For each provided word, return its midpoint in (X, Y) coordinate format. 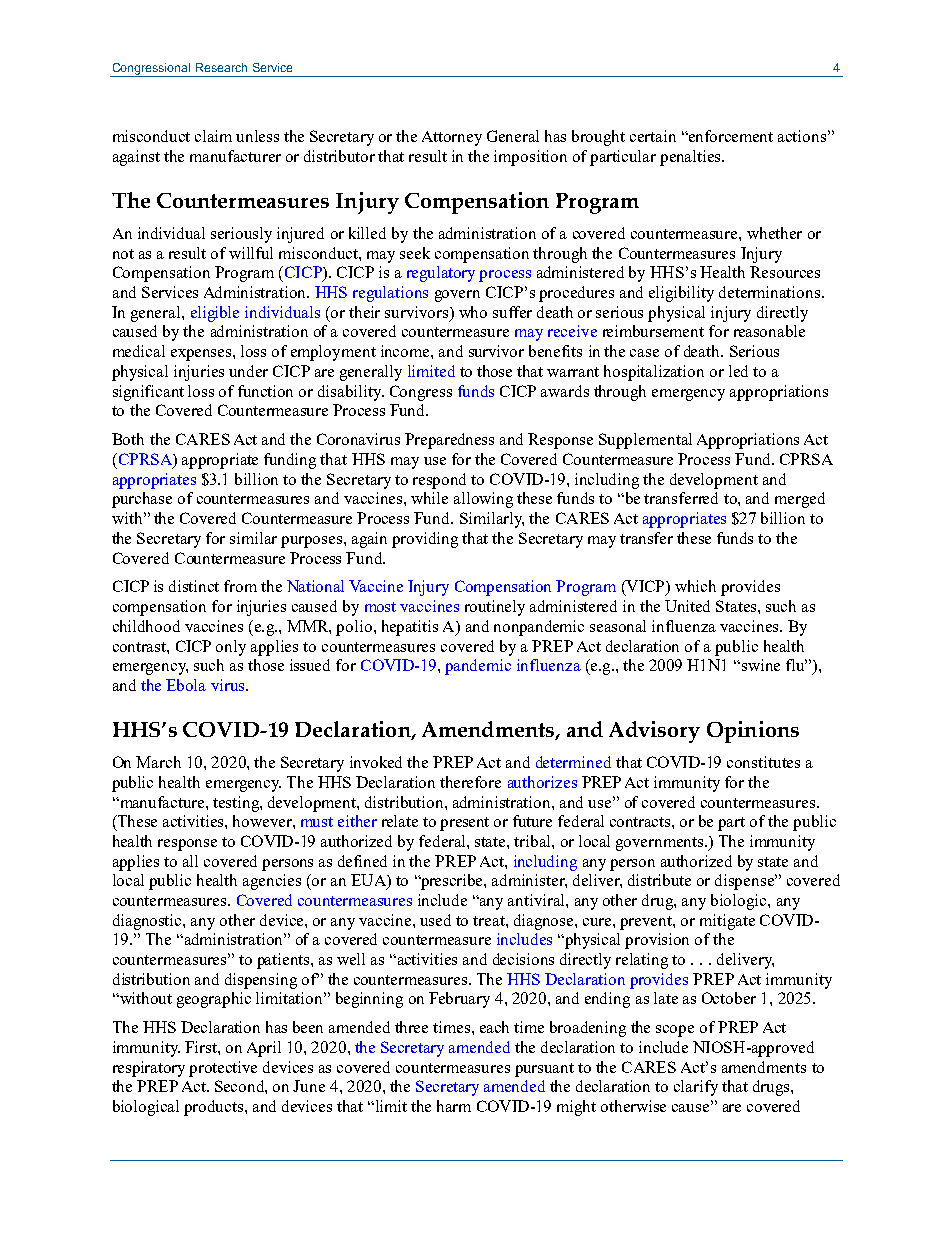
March (158, 762)
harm (454, 1106)
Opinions (753, 732)
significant (148, 393)
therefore (470, 782)
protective (223, 1069)
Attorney (452, 138)
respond (439, 481)
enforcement (730, 136)
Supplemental (645, 441)
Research (221, 67)
